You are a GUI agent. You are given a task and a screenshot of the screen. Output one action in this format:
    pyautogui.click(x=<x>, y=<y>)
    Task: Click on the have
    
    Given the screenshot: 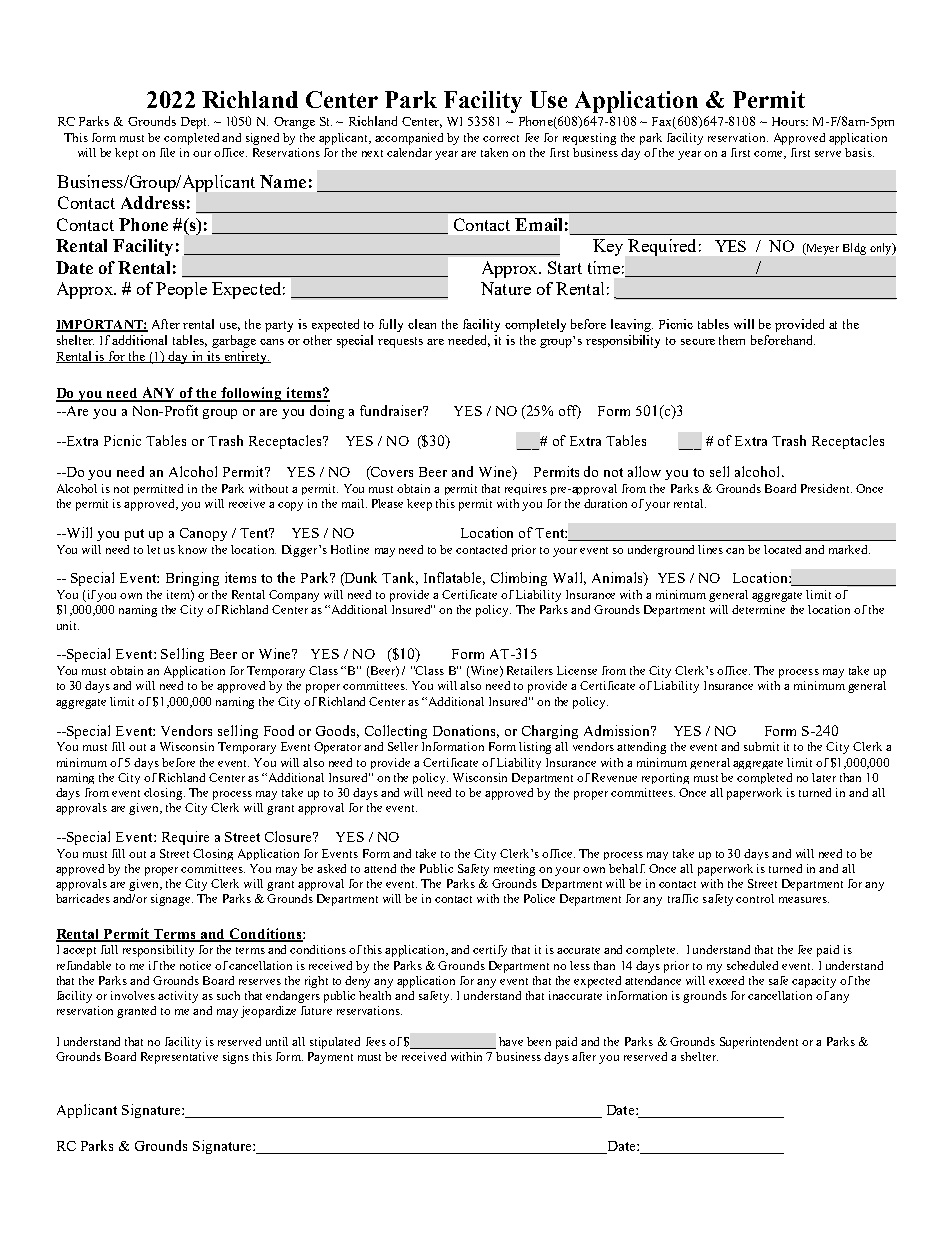 What is the action you would take?
    pyautogui.click(x=511, y=1041)
